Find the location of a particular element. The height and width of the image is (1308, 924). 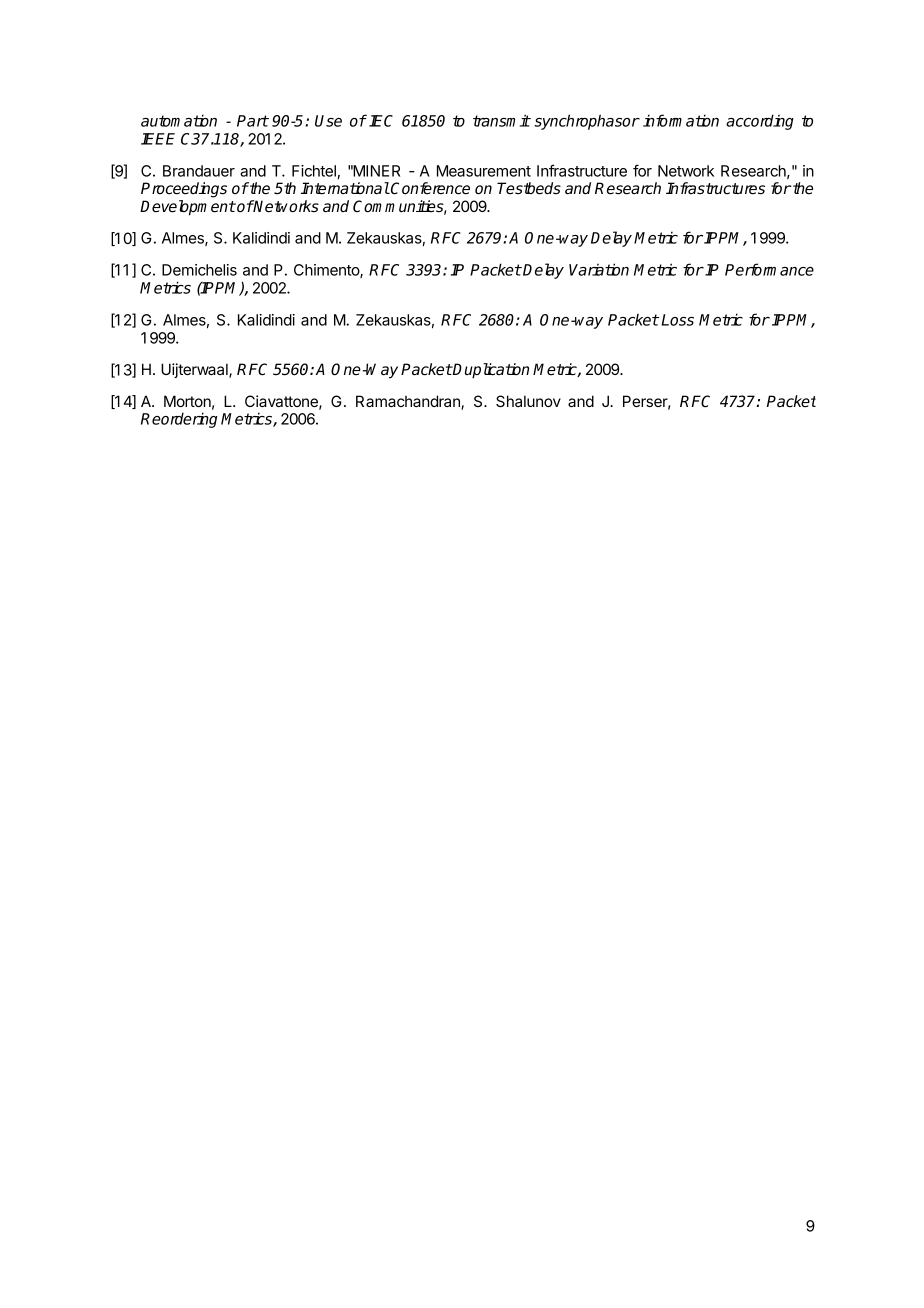

Loss is located at coordinates (677, 320).
